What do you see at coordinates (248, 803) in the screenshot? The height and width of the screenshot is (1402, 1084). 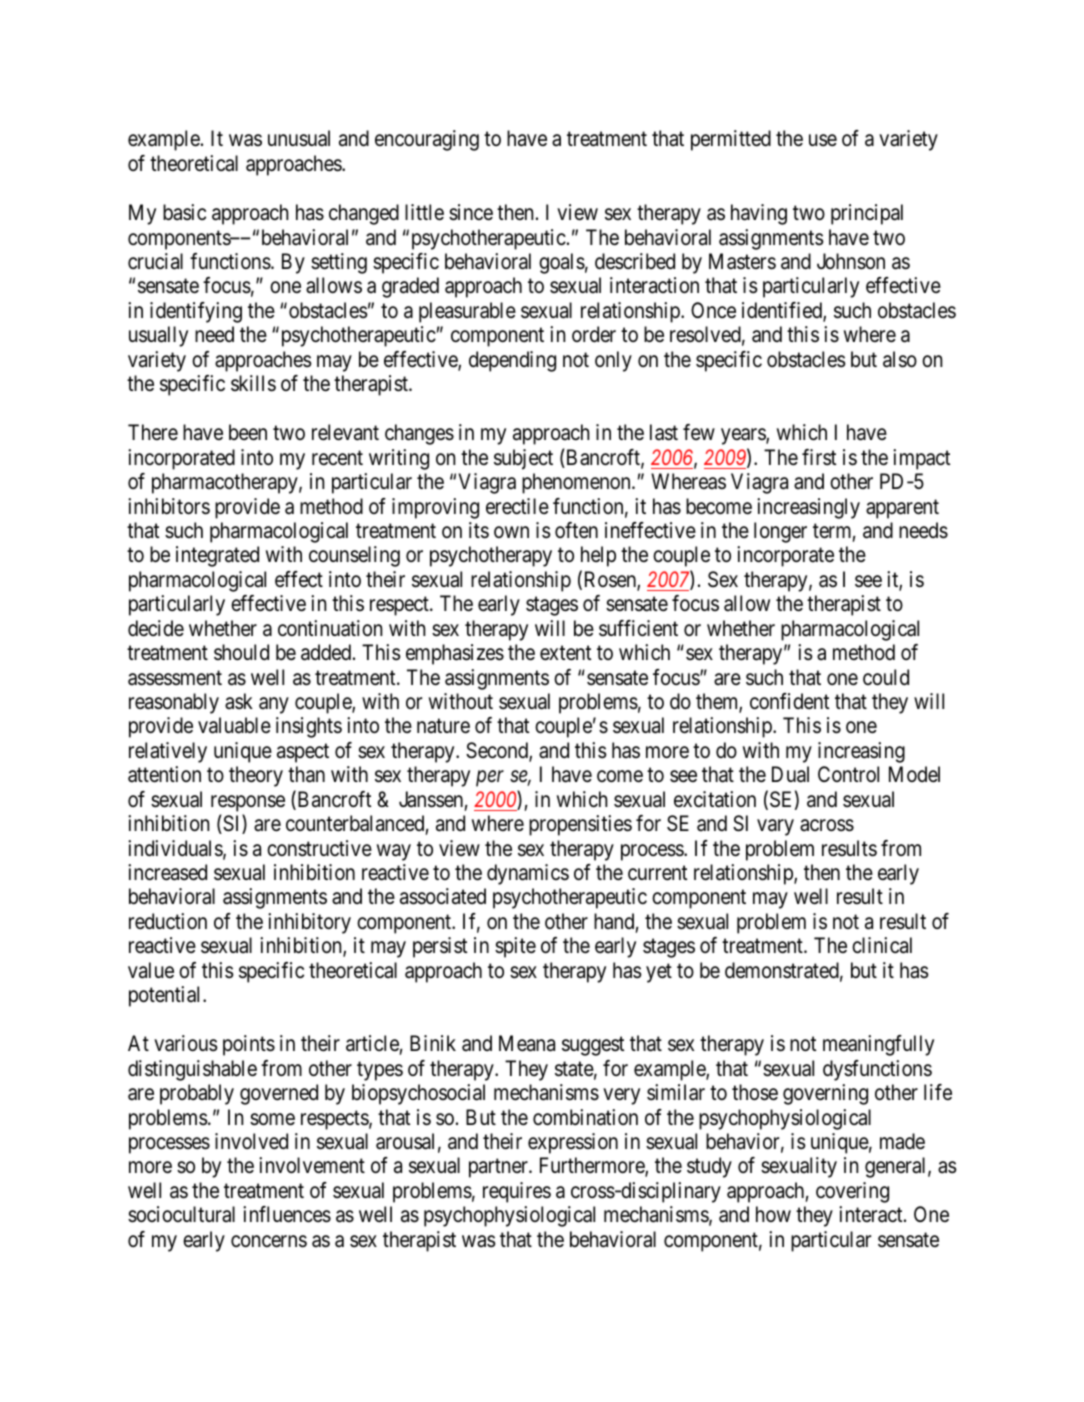 I see `response` at bounding box center [248, 803].
